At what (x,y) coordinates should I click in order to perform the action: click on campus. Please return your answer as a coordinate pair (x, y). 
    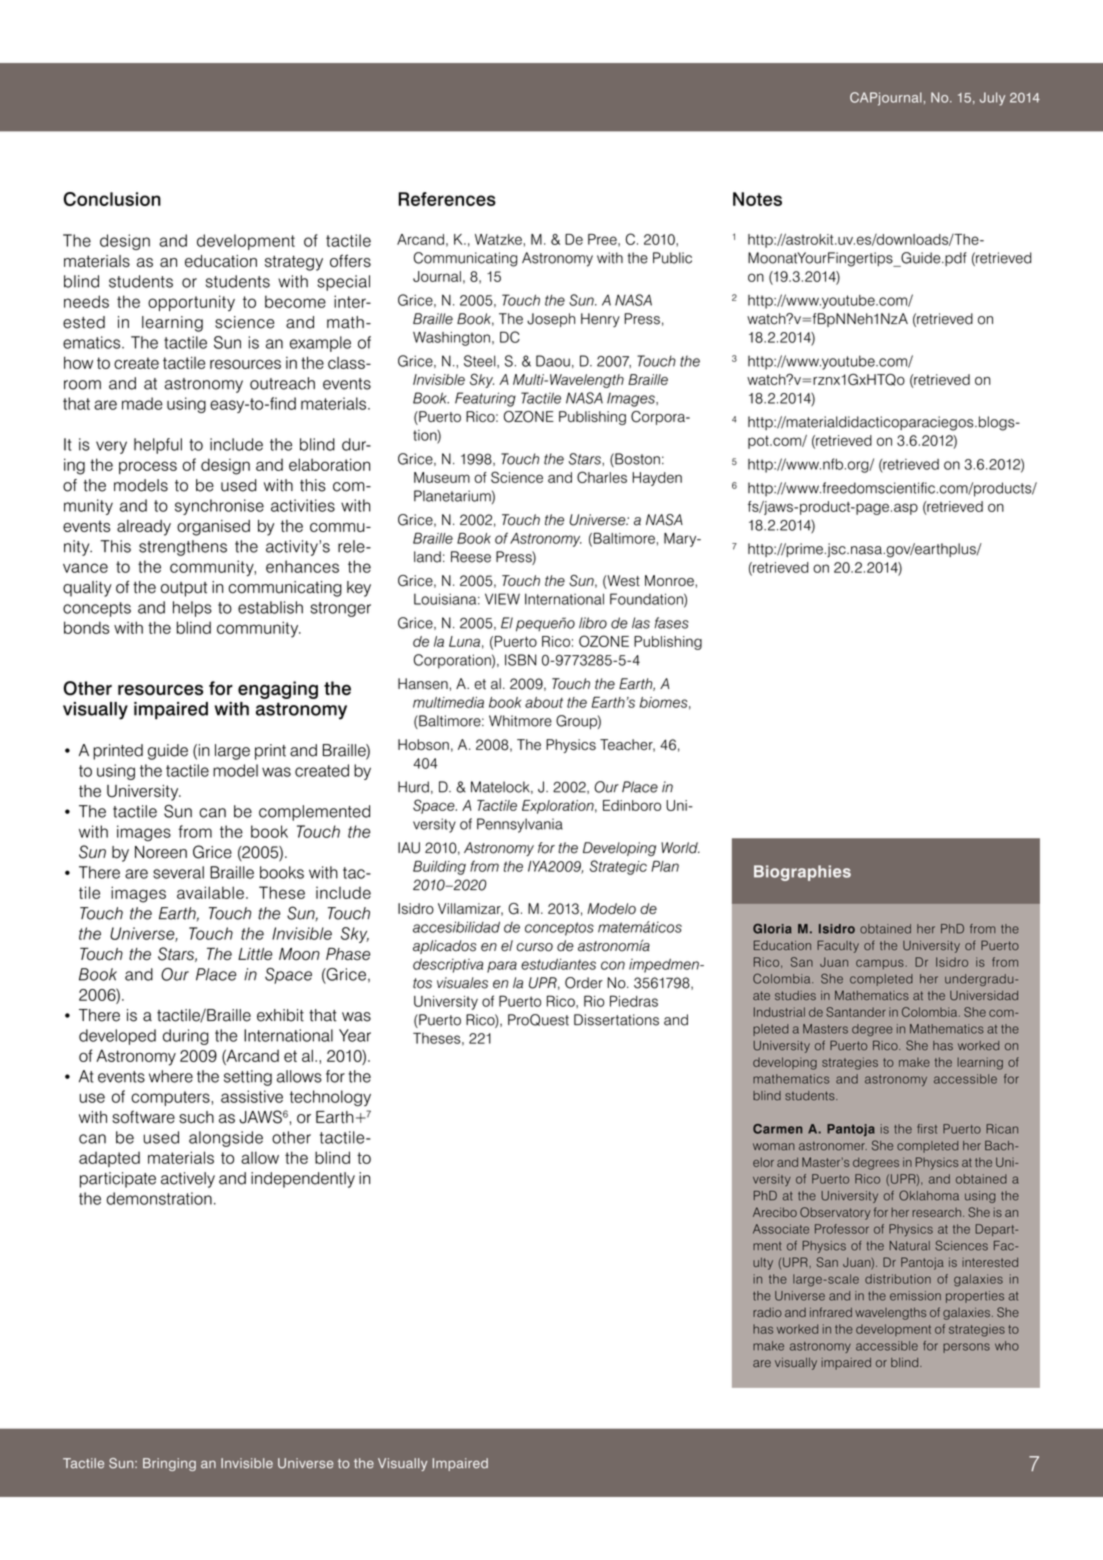
    Looking at the image, I should click on (880, 964).
